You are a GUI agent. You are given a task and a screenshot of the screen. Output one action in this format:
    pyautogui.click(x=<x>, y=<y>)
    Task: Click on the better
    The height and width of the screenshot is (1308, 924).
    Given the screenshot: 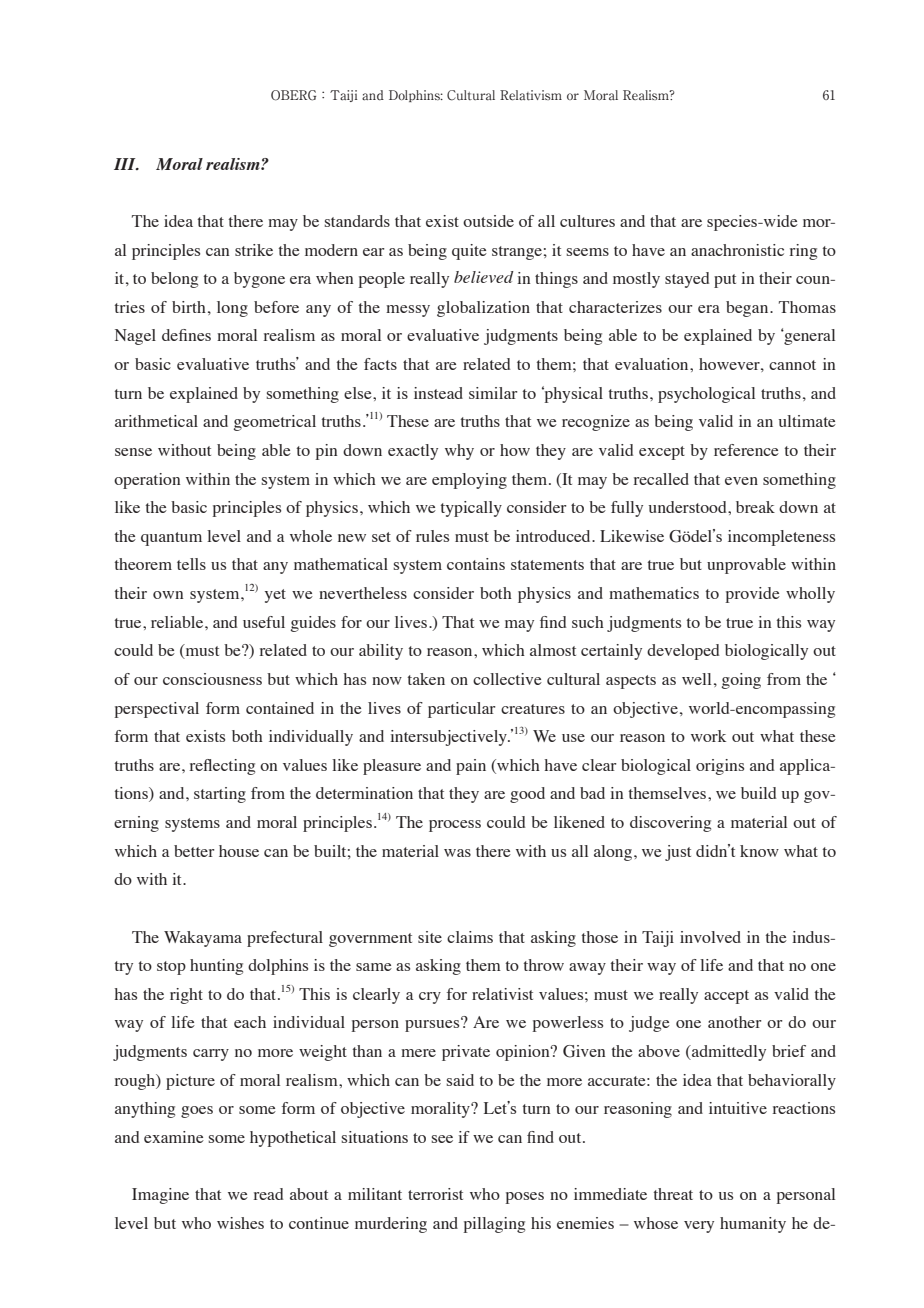 What is the action you would take?
    pyautogui.click(x=194, y=851)
